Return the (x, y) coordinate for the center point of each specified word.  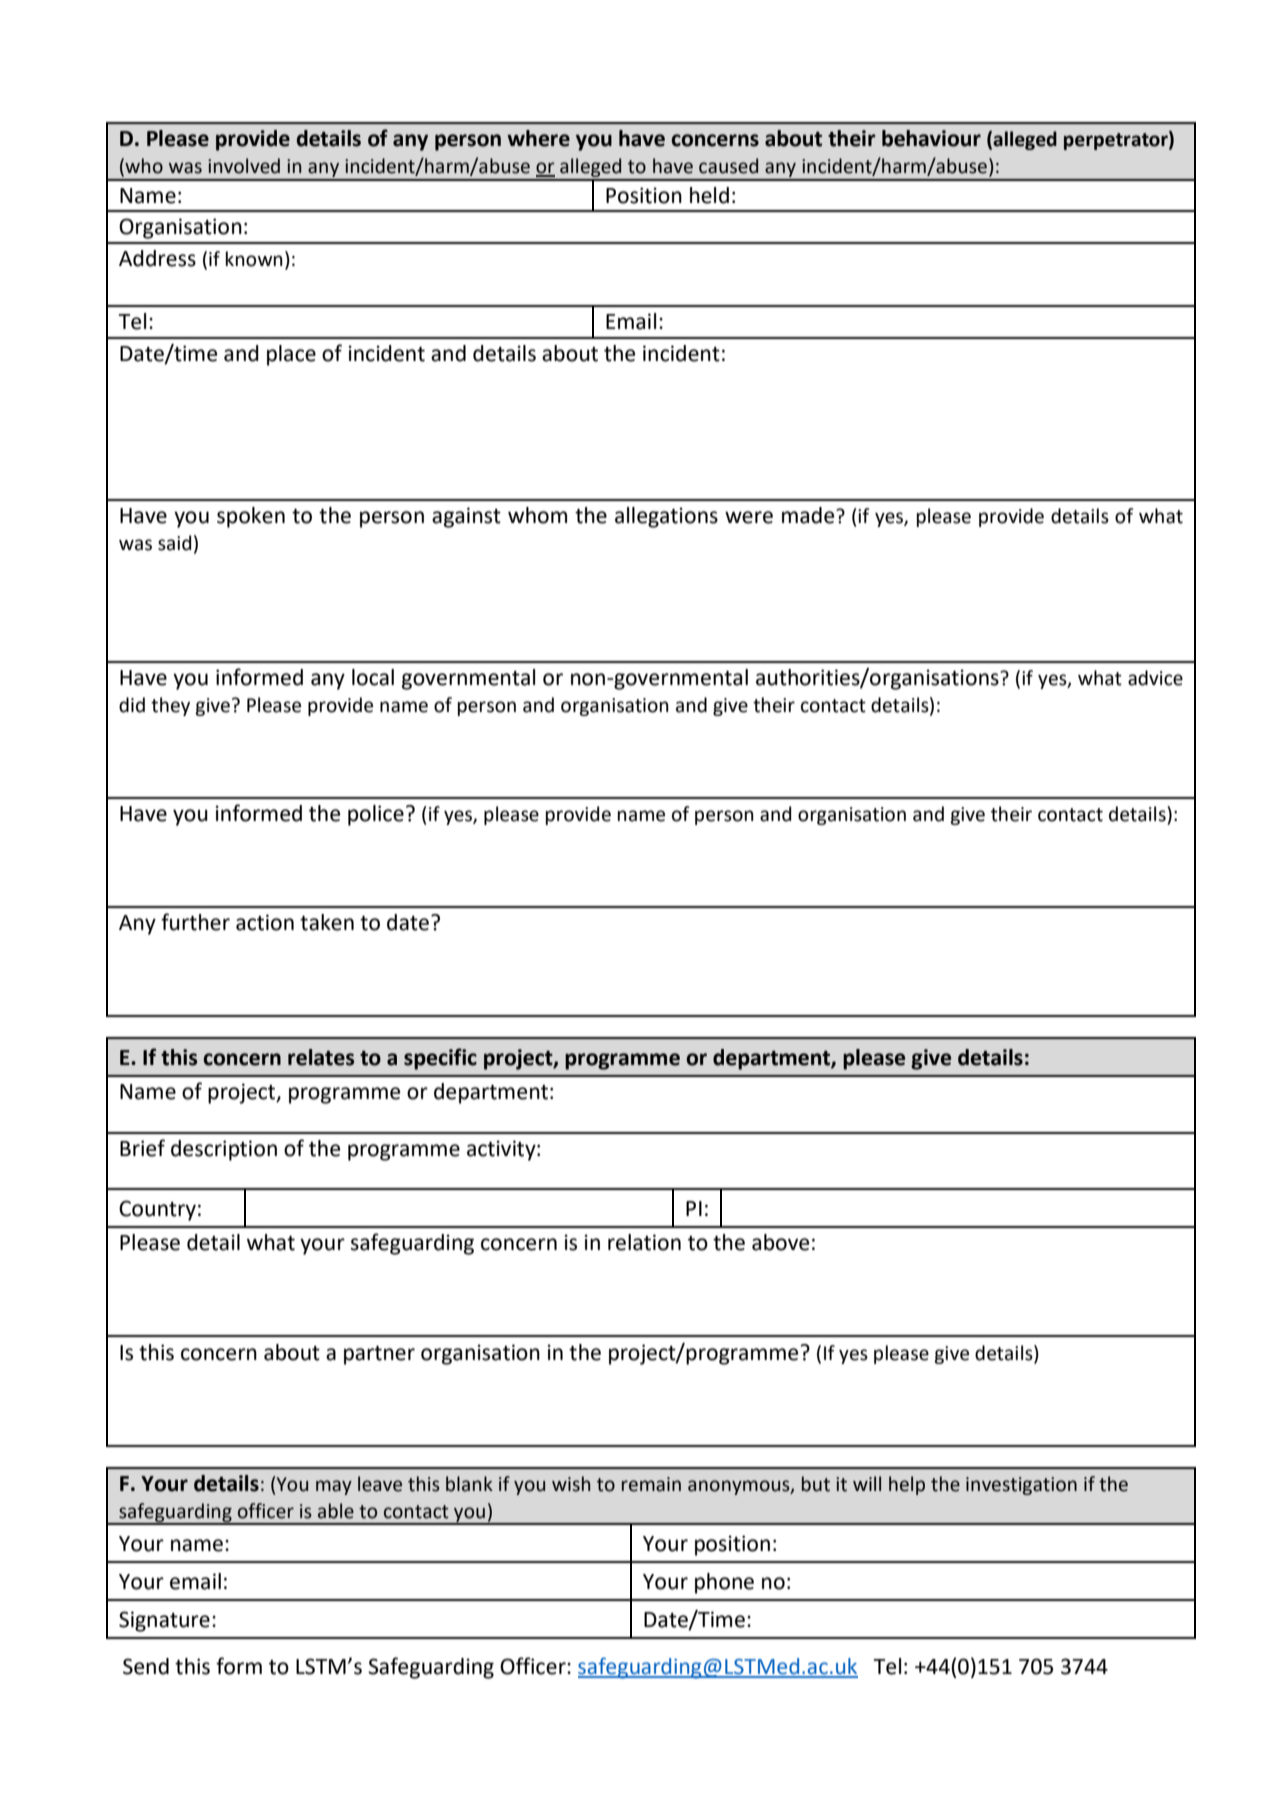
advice (1155, 678)
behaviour (931, 138)
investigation (1021, 1486)
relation (644, 1242)
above (780, 1242)
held (709, 195)
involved (244, 166)
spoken (251, 517)
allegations (666, 517)
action (265, 922)
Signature (164, 1621)
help (907, 1485)
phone (724, 1583)
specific (440, 1059)
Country (157, 1210)
